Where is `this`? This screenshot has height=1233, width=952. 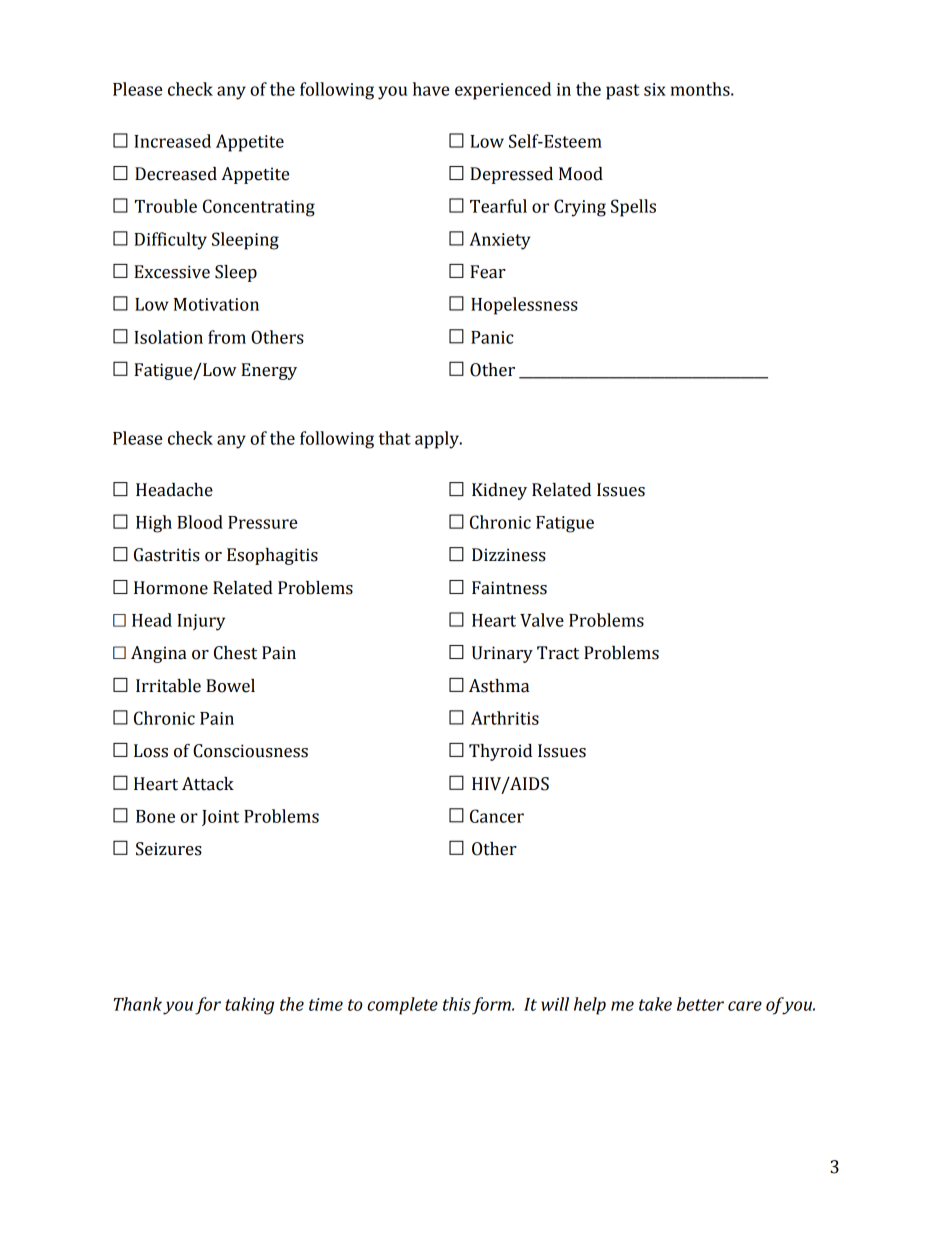
this is located at coordinates (457, 1004).
